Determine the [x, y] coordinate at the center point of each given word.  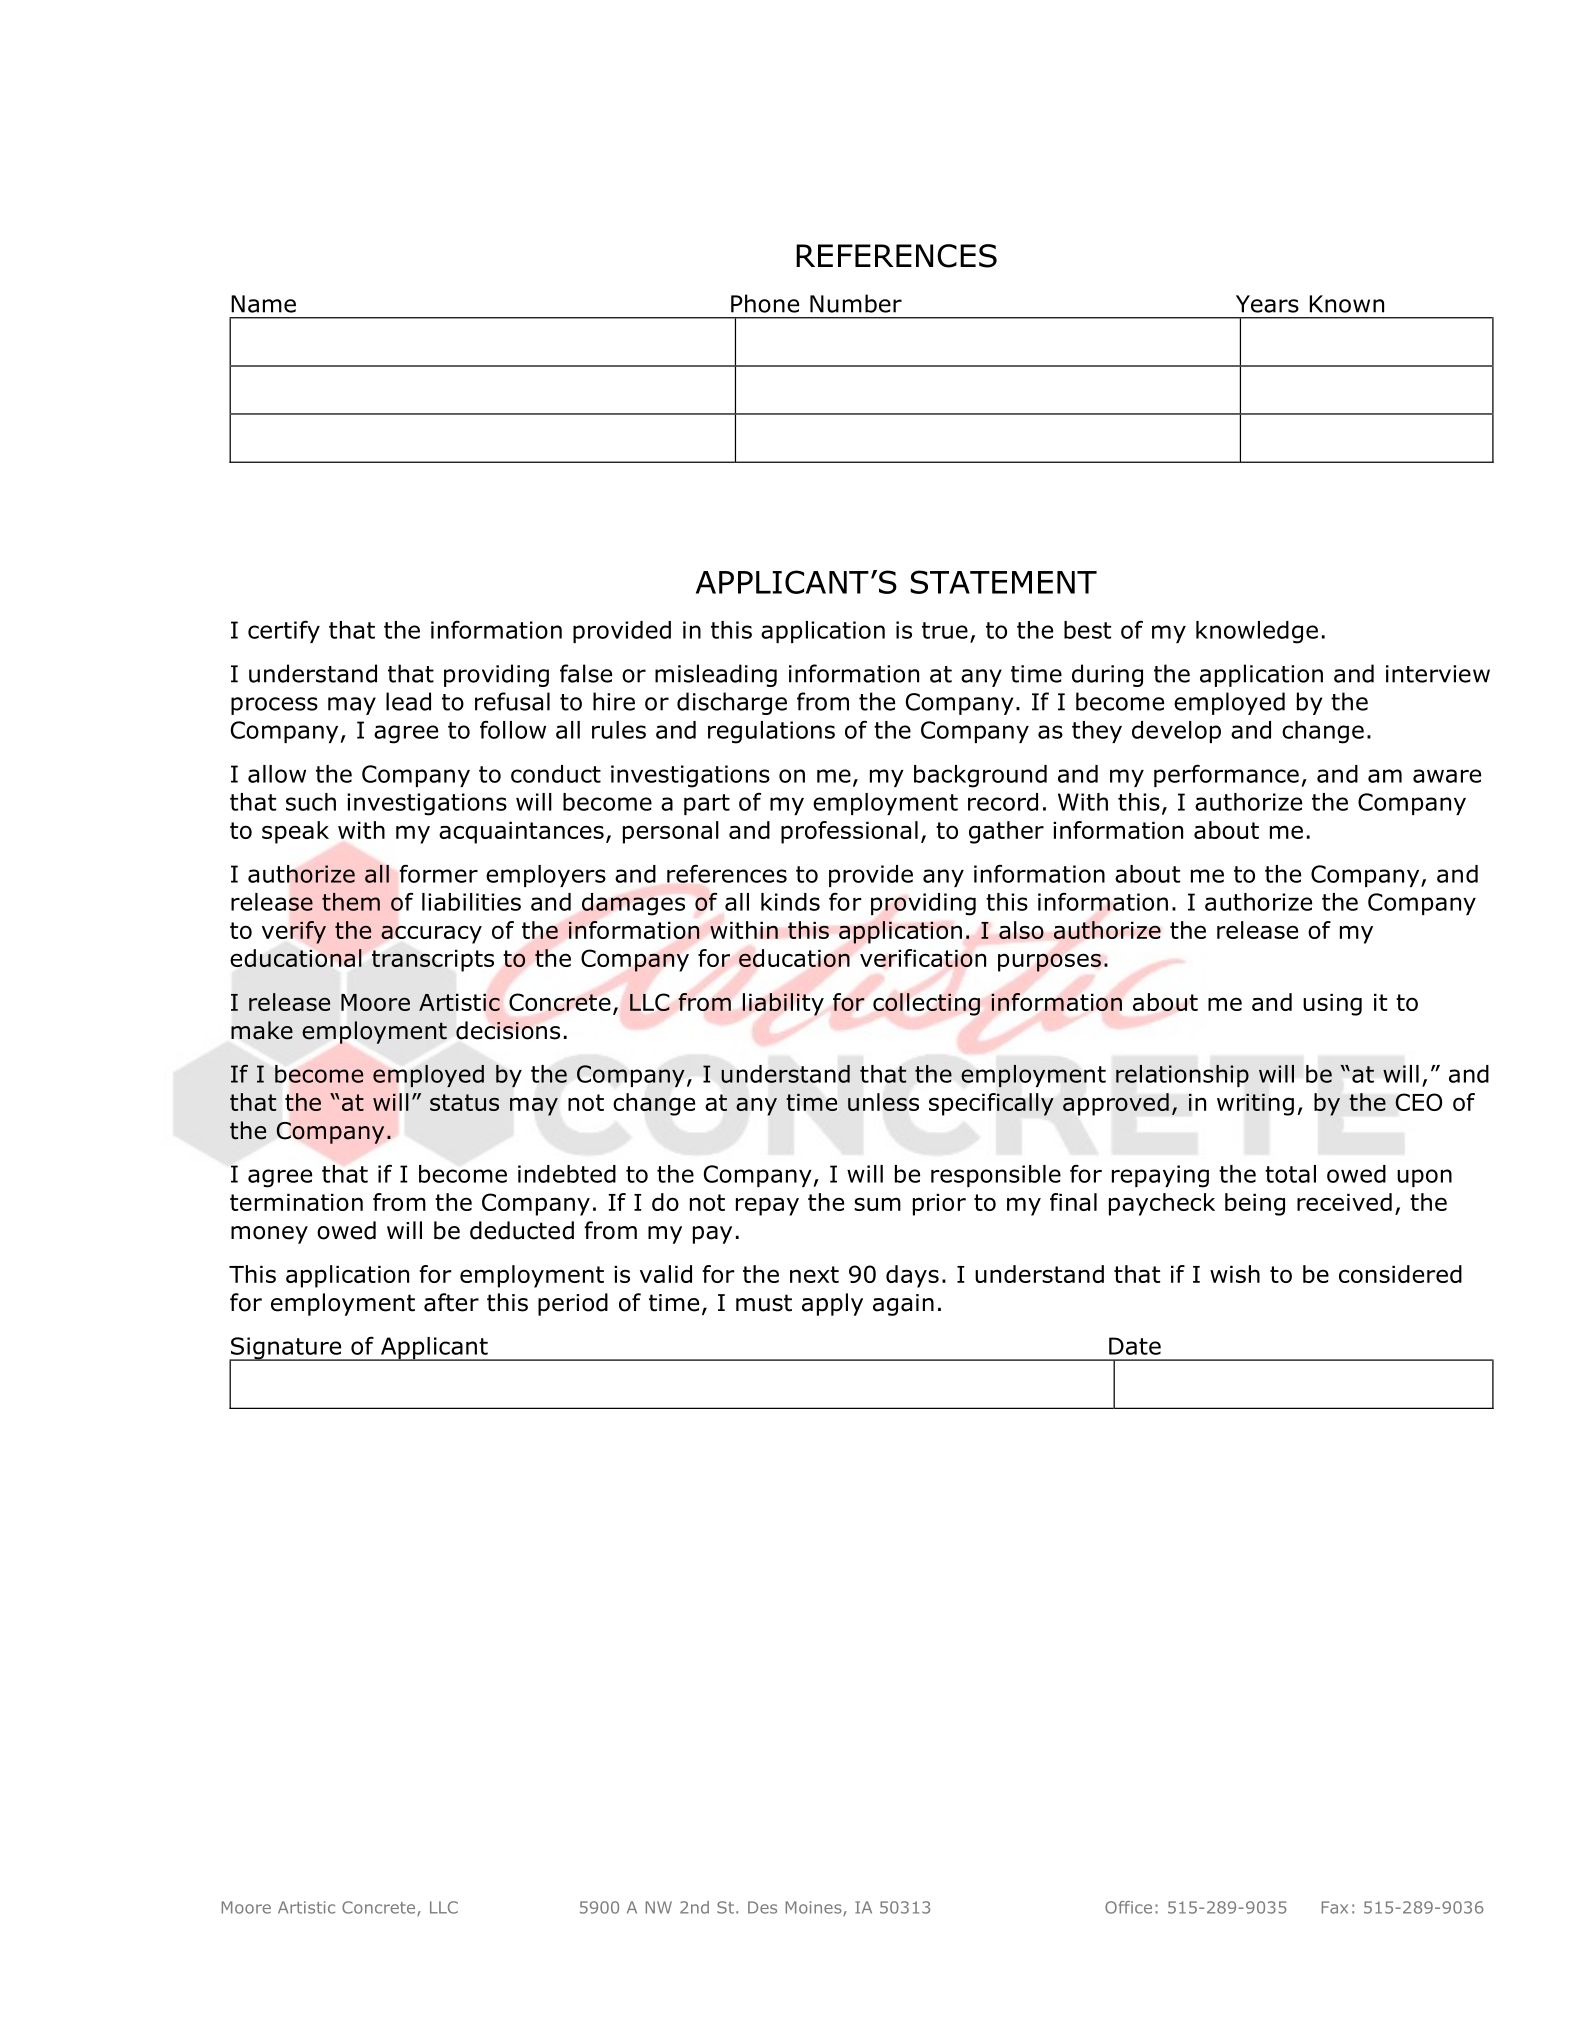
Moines [815, 1908]
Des [762, 1907]
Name [263, 304]
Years [1267, 304]
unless [883, 1102]
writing [1255, 1104]
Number [856, 303]
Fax [1335, 1907]
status [464, 1102]
